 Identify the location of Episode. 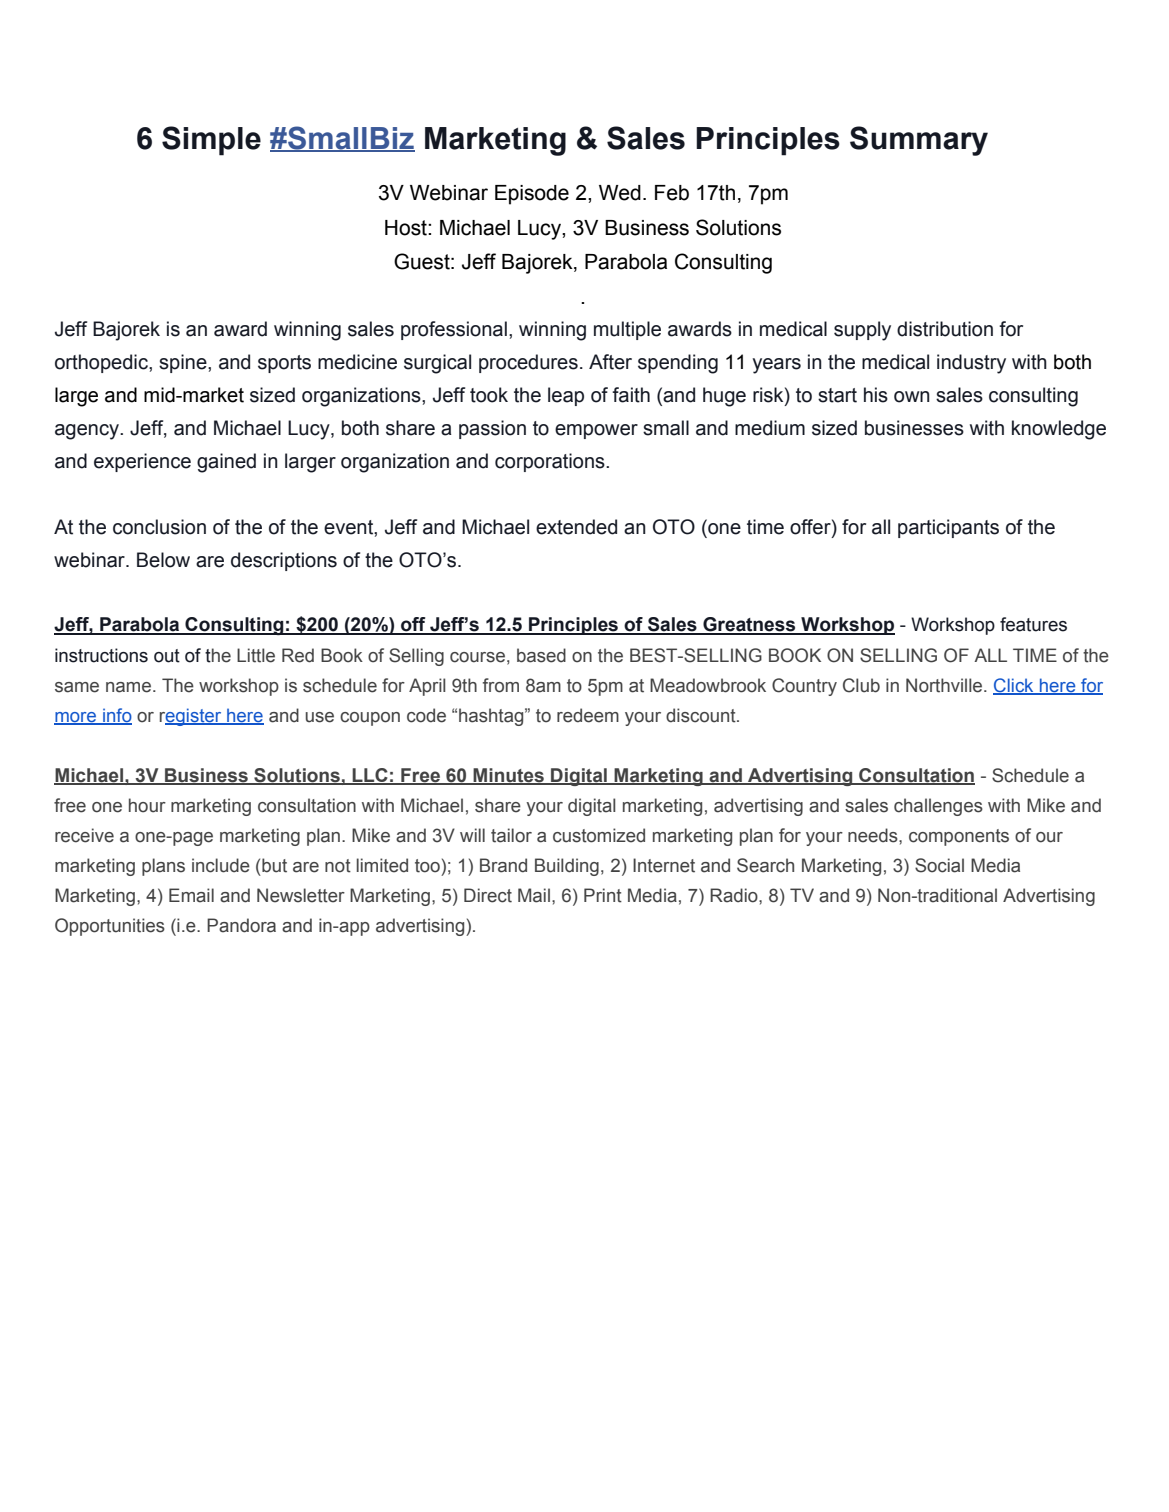
(532, 195).
